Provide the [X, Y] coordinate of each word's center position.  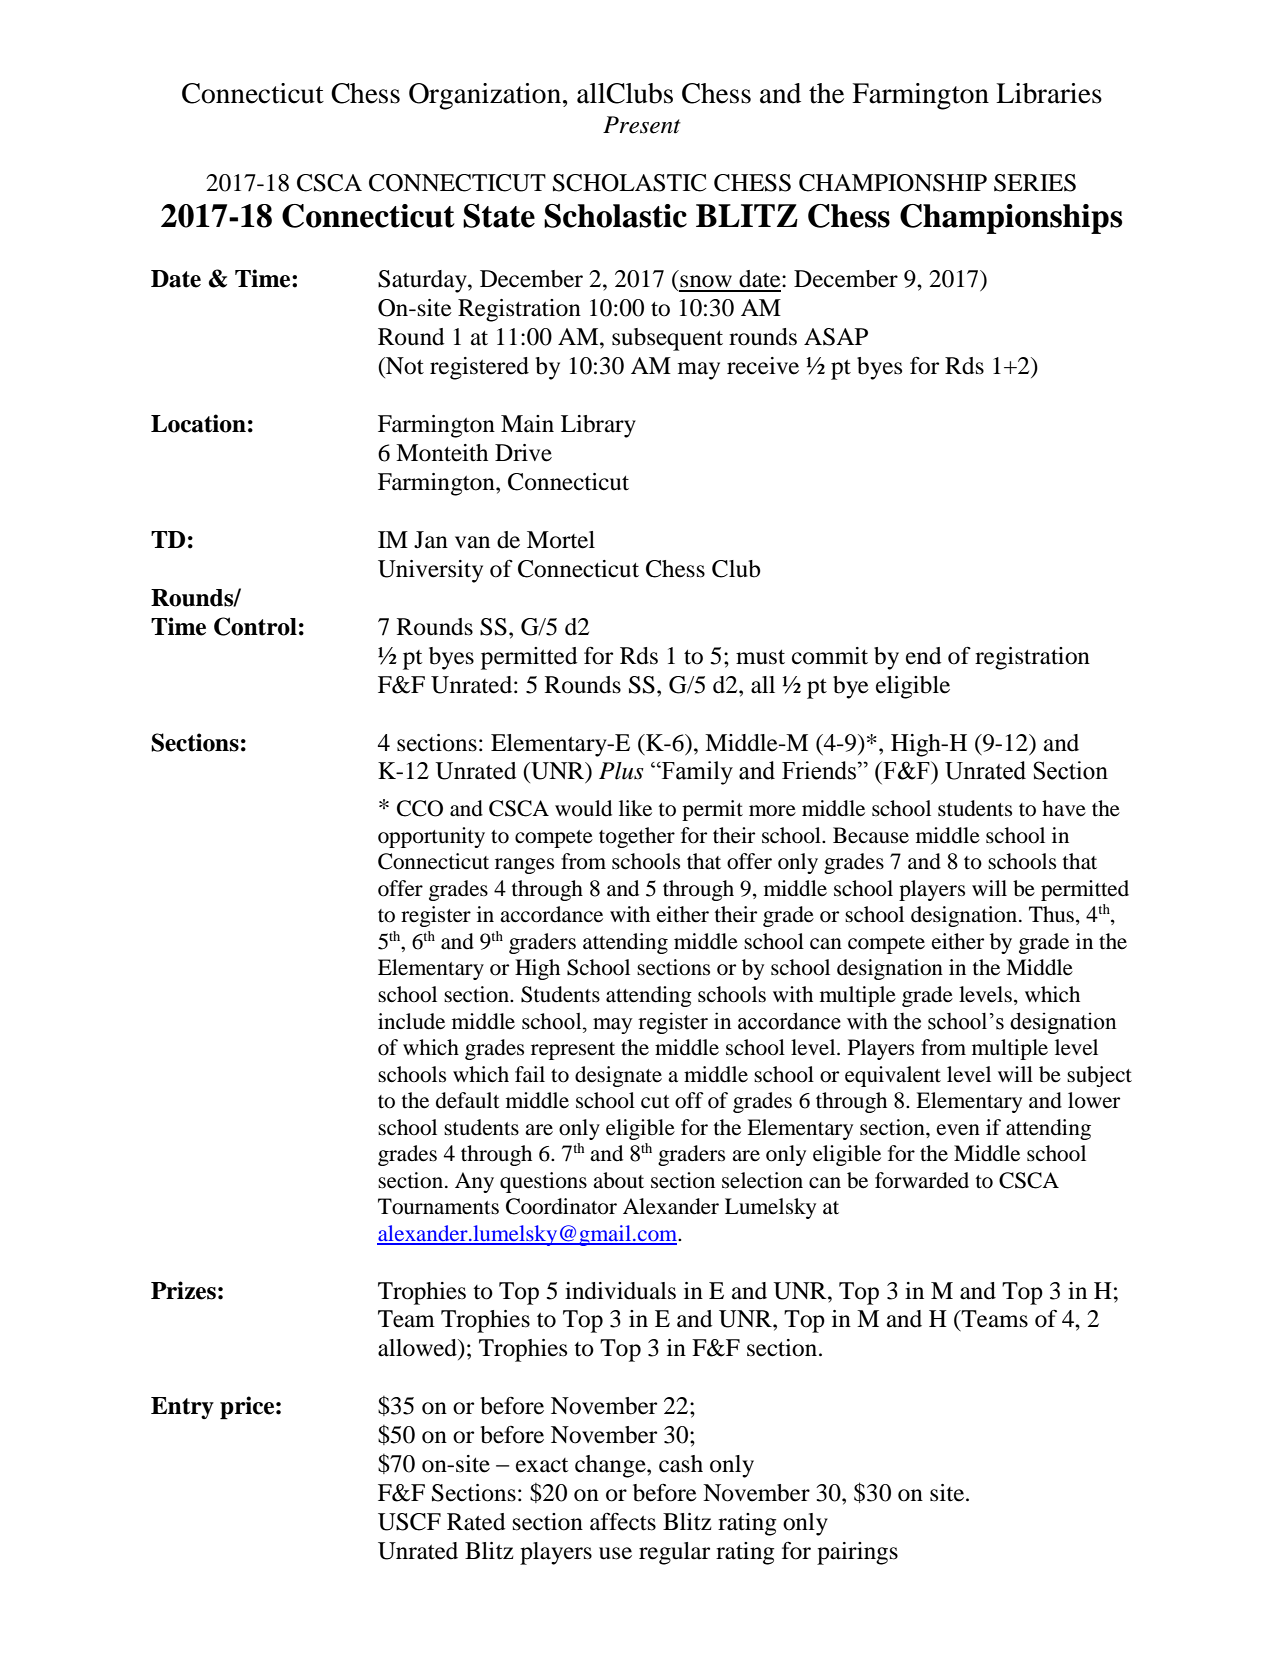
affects [623, 1521]
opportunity [431, 837]
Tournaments [438, 1206]
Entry [182, 1408]
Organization [485, 96]
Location [198, 423]
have [1064, 808]
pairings [857, 1553]
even [958, 1130]
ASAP [836, 337]
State [499, 216]
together [637, 837]
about [618, 1180]
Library [598, 426]
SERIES [1035, 183]
